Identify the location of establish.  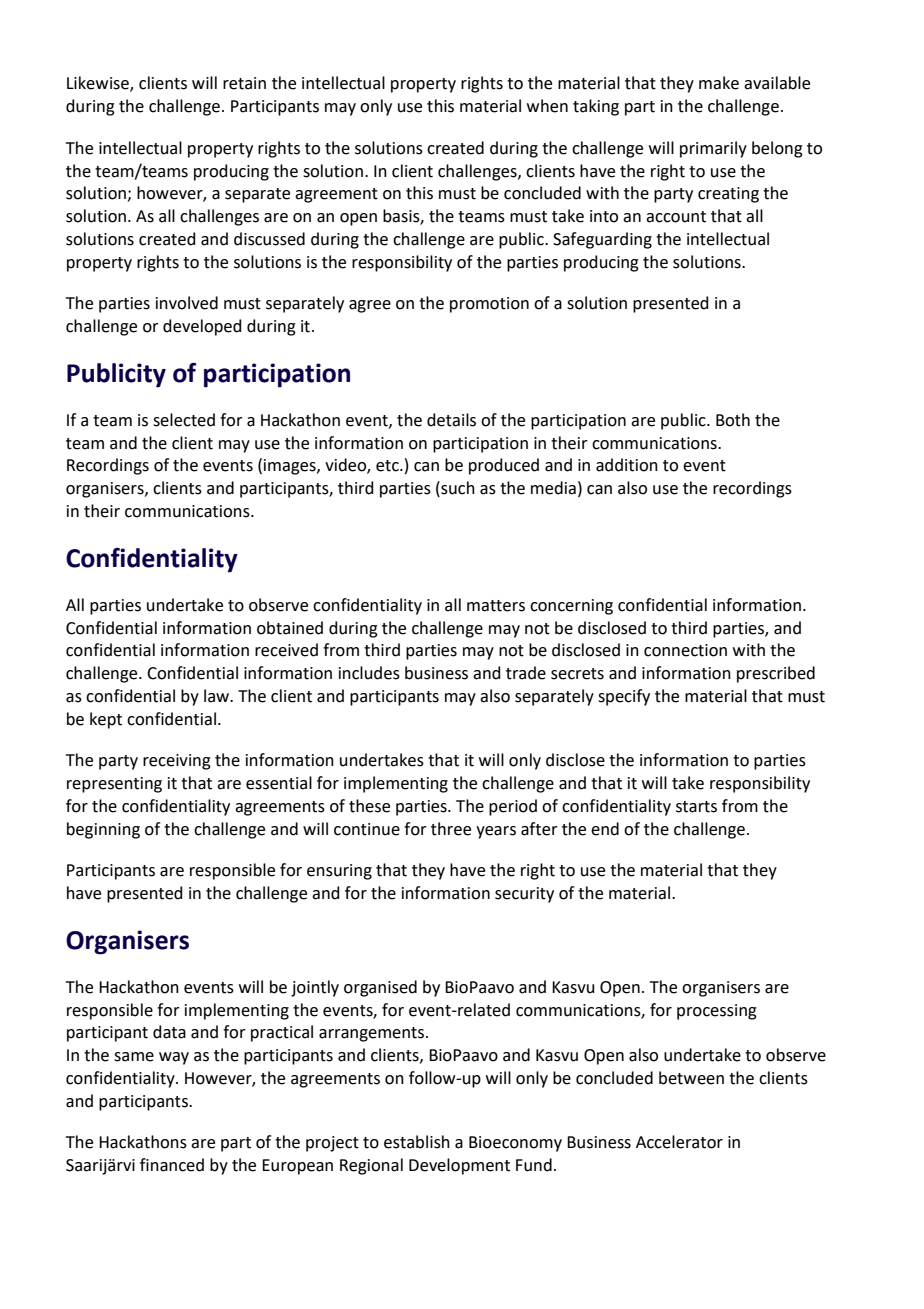
(417, 1142).
